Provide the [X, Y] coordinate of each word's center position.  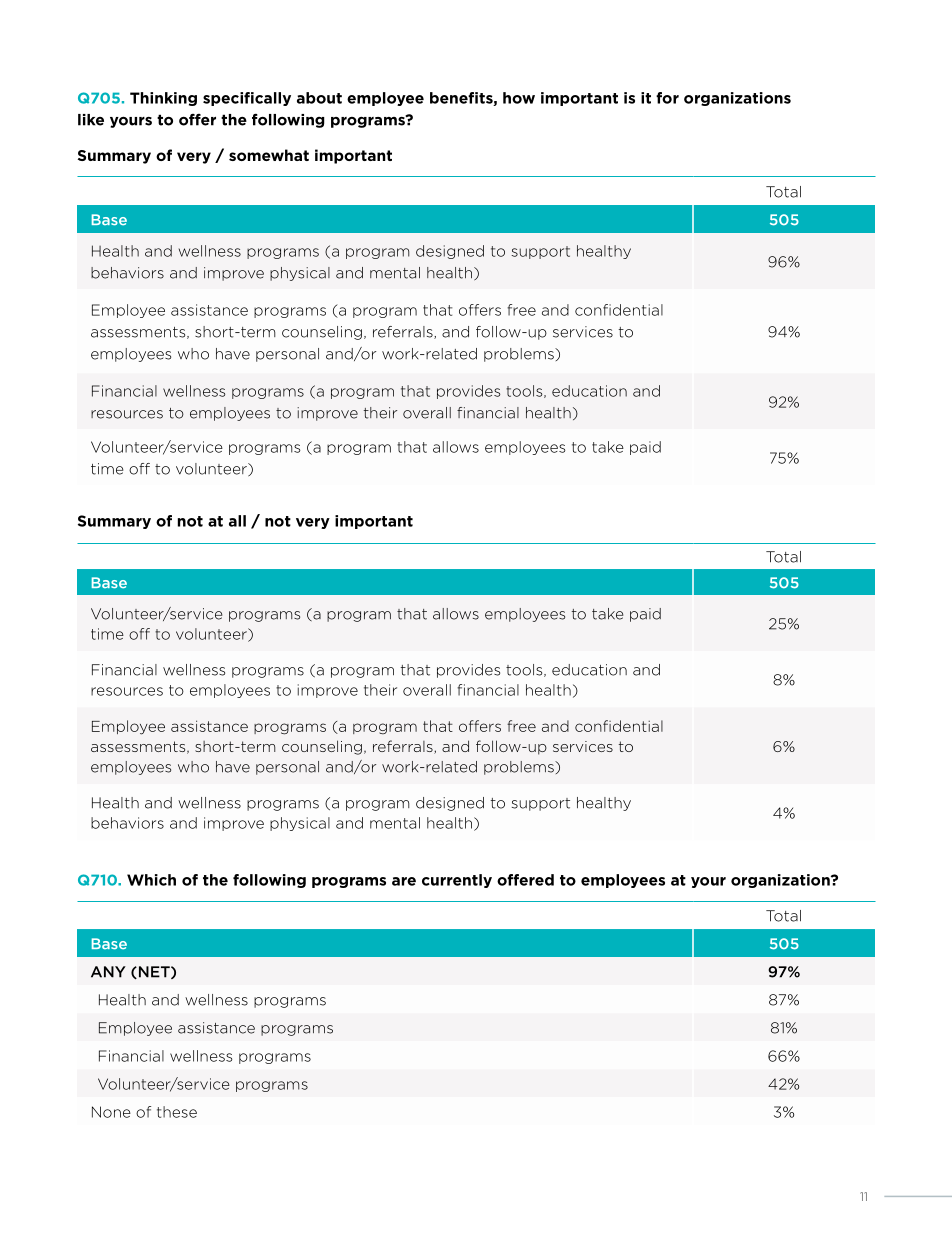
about [319, 98]
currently [457, 881]
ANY [108, 972]
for [667, 98]
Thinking [163, 99]
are [404, 881]
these [177, 1112]
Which [151, 880]
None [111, 1112]
